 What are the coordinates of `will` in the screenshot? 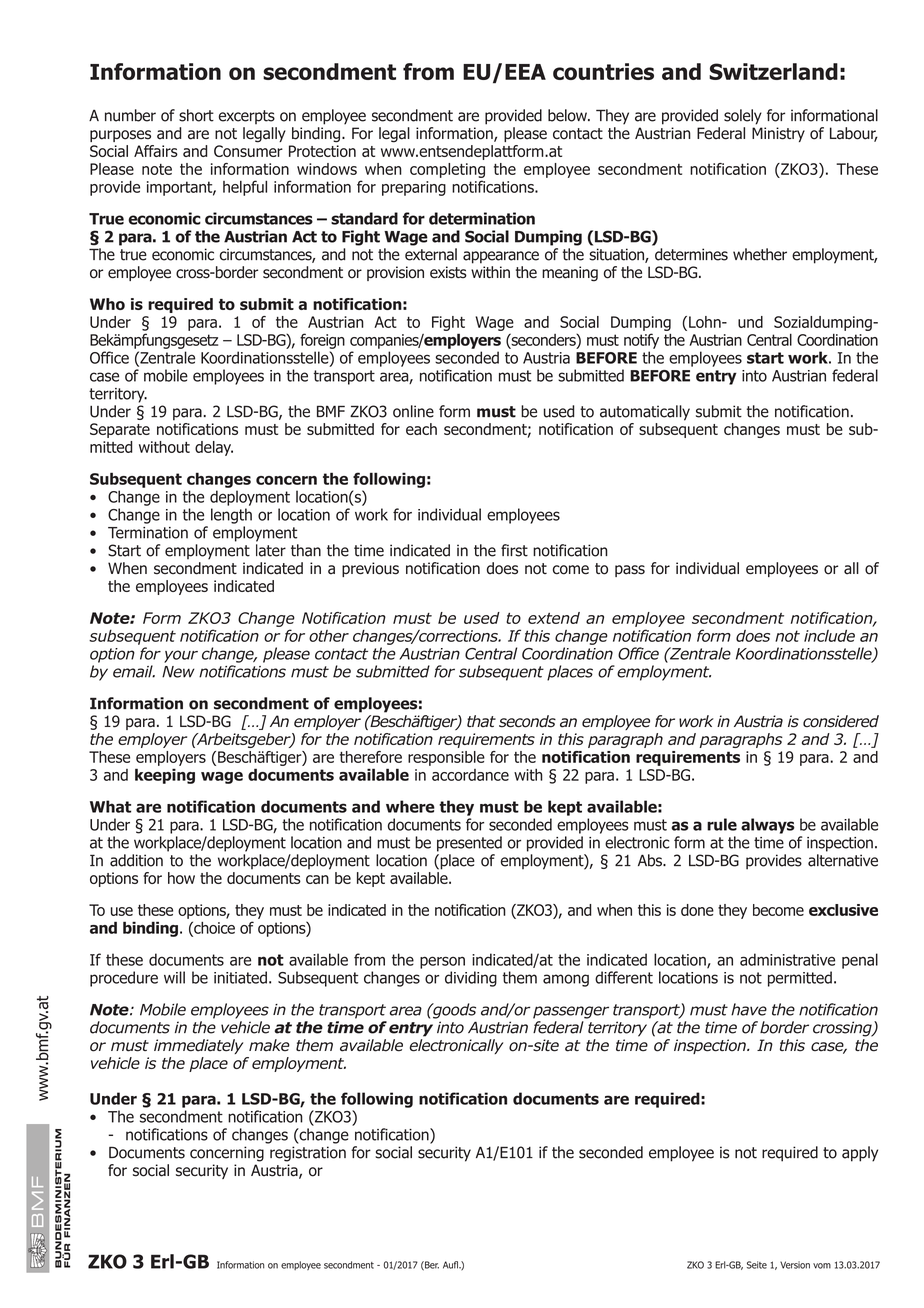 It's located at (174, 977).
